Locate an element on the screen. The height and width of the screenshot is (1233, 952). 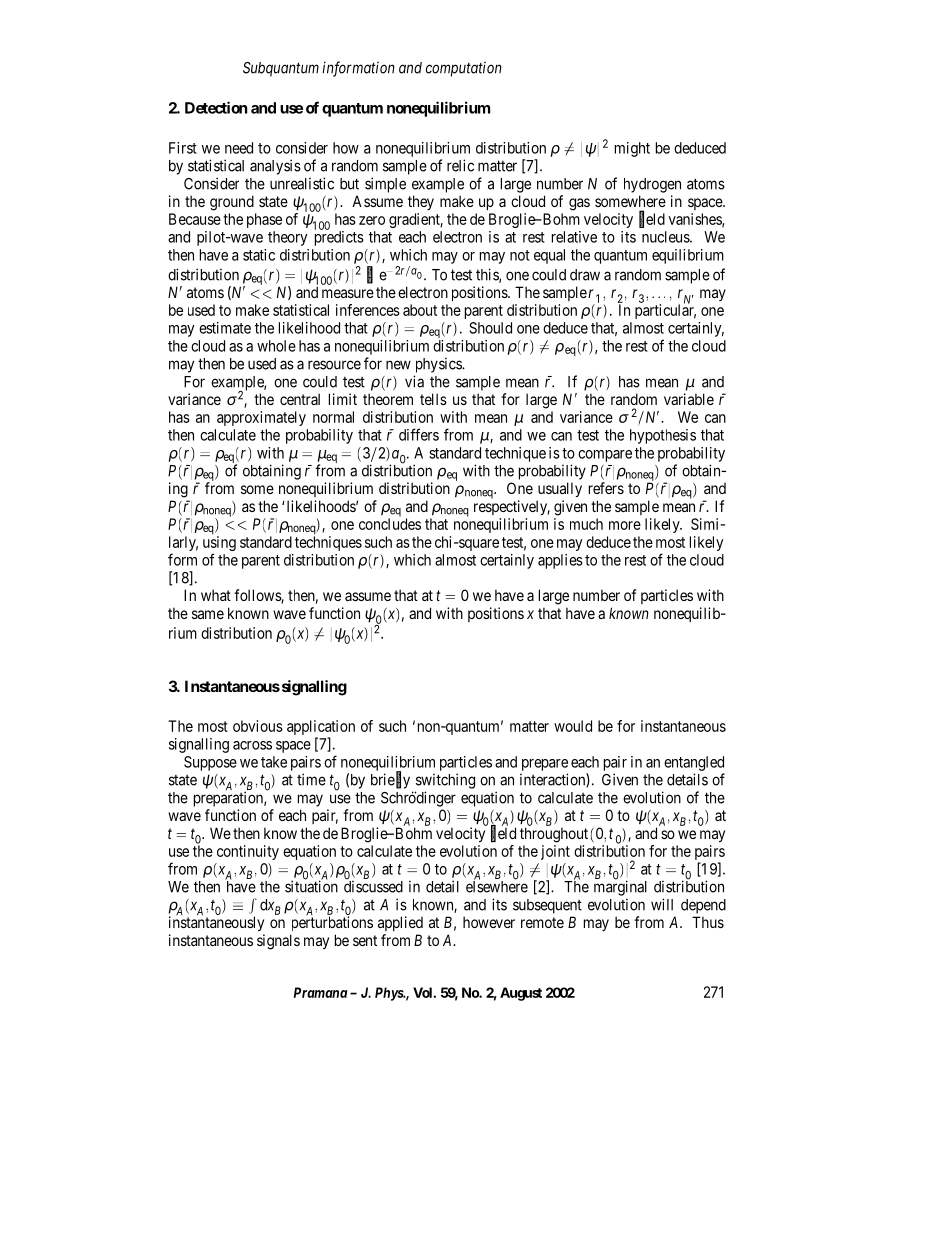
might is located at coordinates (632, 149).
